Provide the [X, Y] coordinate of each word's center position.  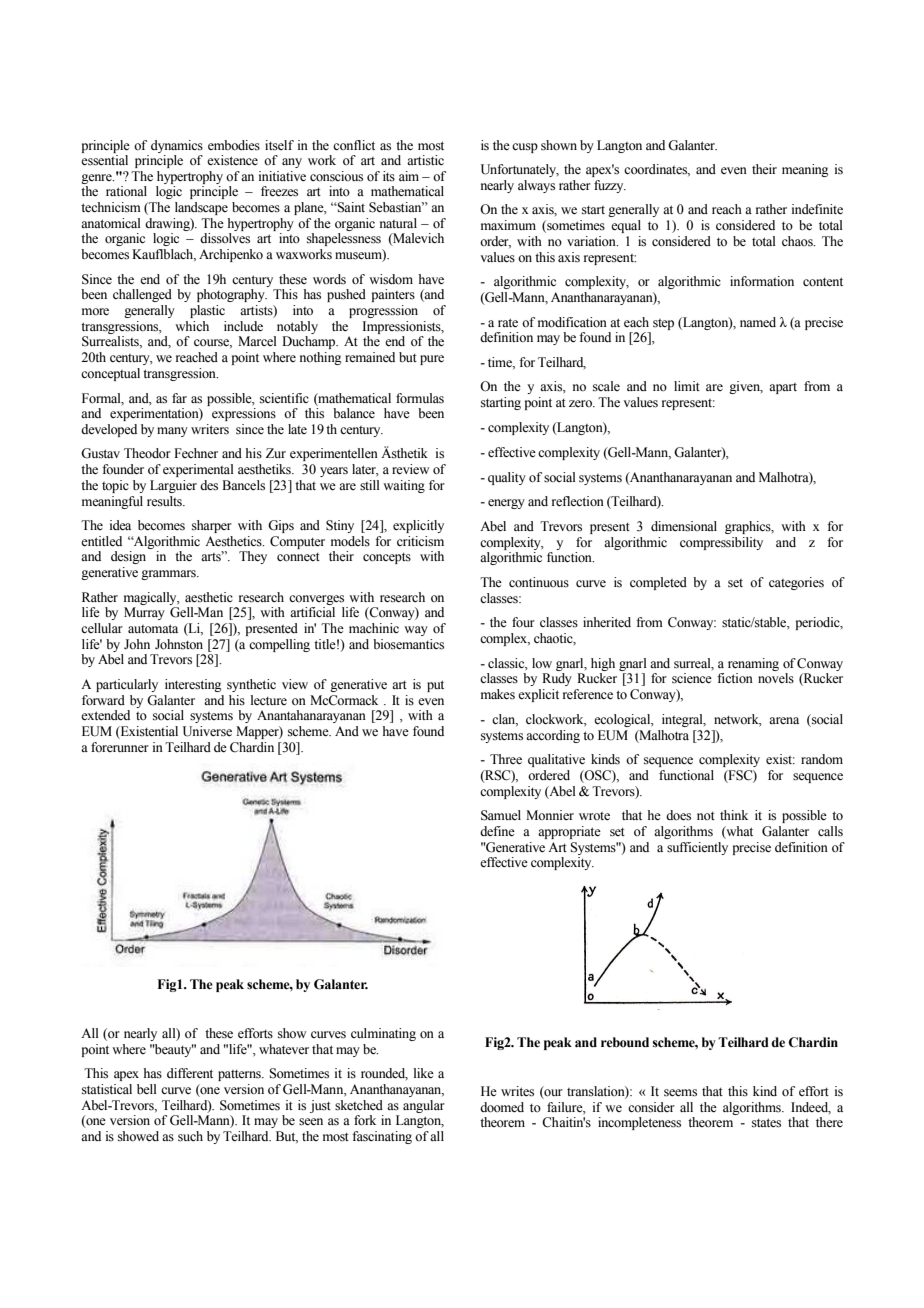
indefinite [817, 209]
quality [507, 478]
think [734, 815]
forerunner [120, 747]
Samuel [501, 815]
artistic [425, 160]
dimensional [684, 526]
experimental [198, 470]
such [190, 1136]
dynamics [177, 146]
